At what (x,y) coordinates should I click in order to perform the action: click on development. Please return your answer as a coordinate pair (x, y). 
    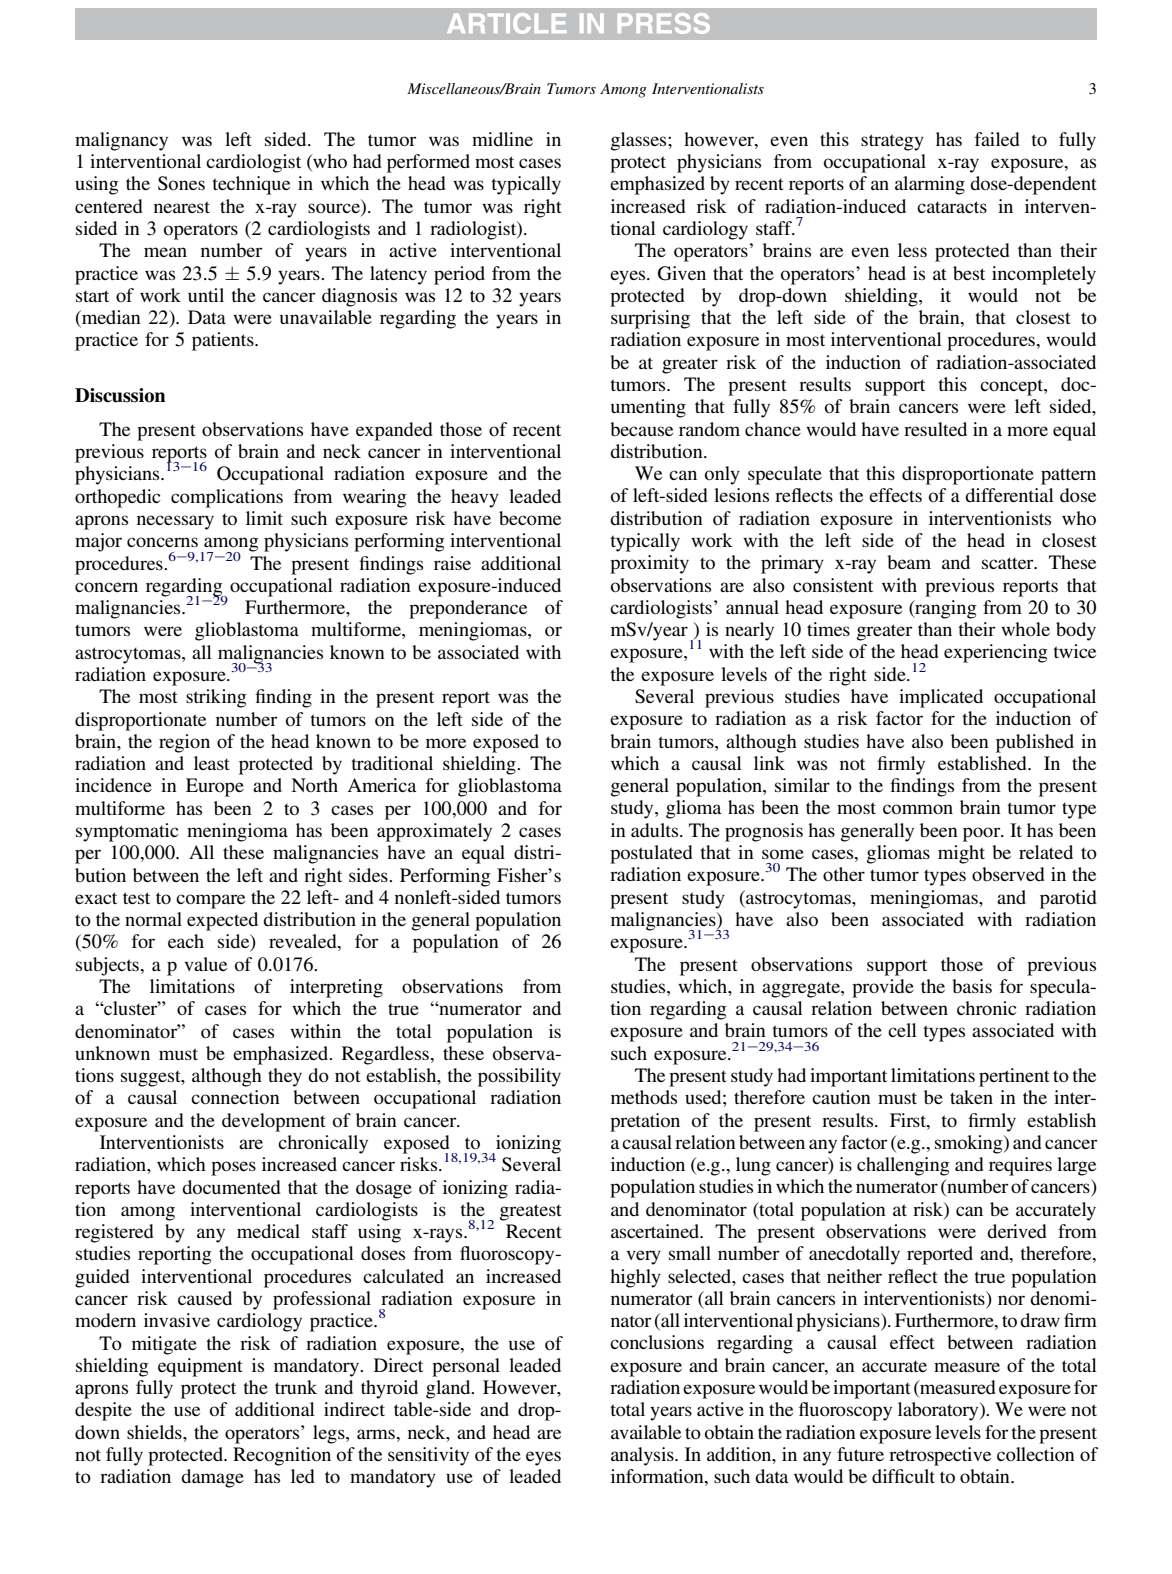
    Looking at the image, I should click on (274, 1122).
